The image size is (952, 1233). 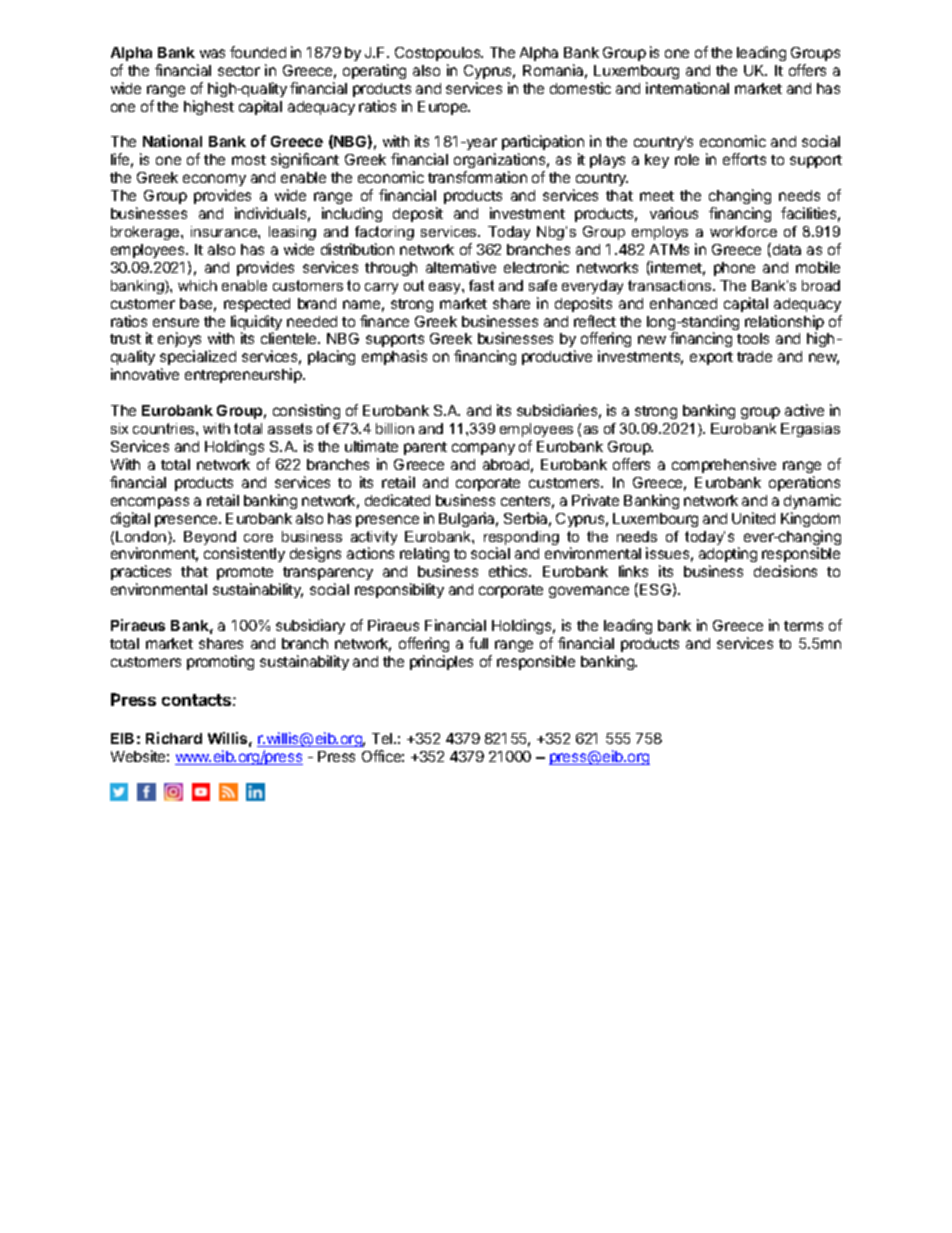 I want to click on Richard, so click(x=174, y=738).
